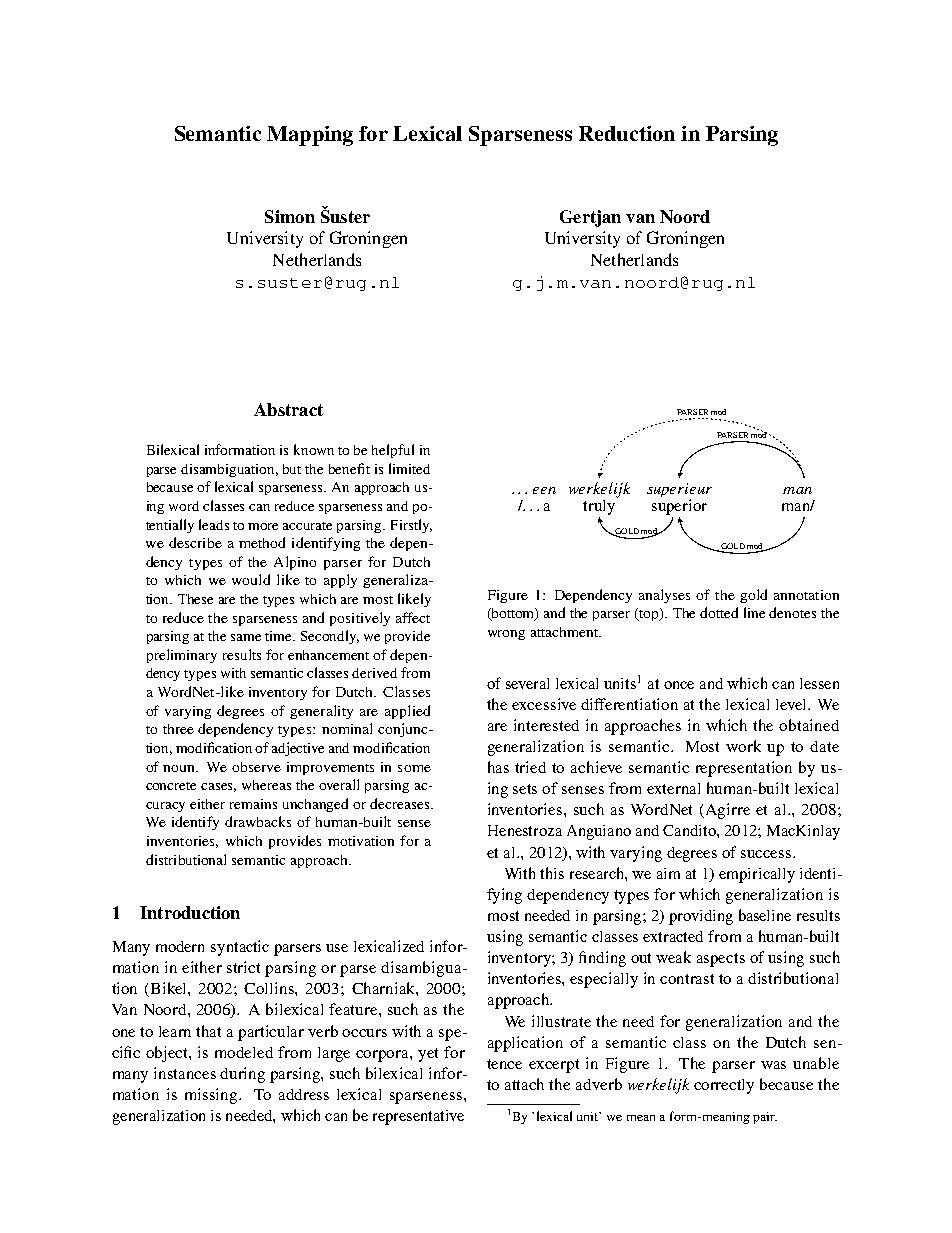 The height and width of the page is (1233, 952). I want to click on more, so click(263, 526).
